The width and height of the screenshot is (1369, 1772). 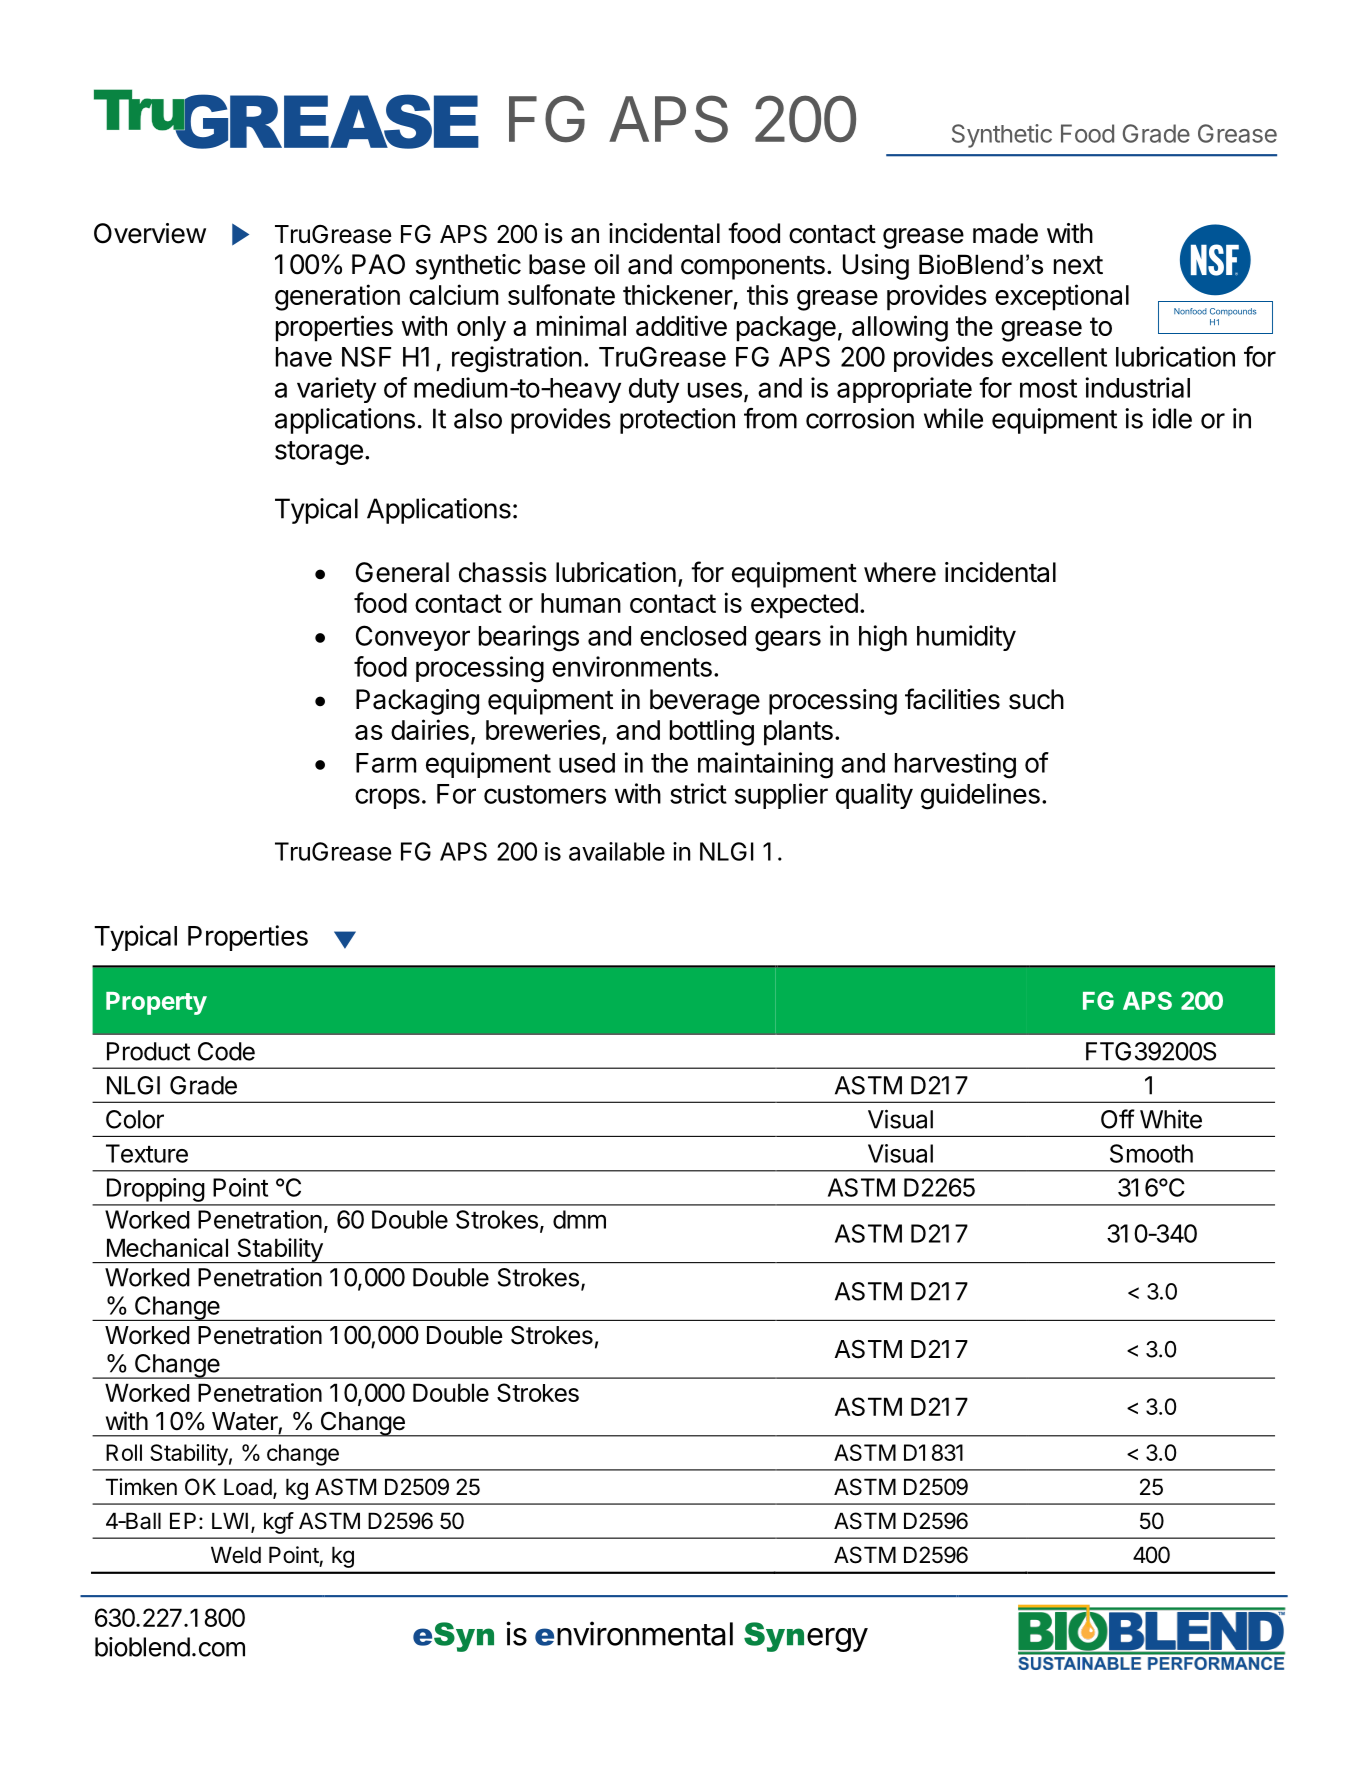 What do you see at coordinates (386, 763) in the screenshot?
I see `Farm` at bounding box center [386, 763].
